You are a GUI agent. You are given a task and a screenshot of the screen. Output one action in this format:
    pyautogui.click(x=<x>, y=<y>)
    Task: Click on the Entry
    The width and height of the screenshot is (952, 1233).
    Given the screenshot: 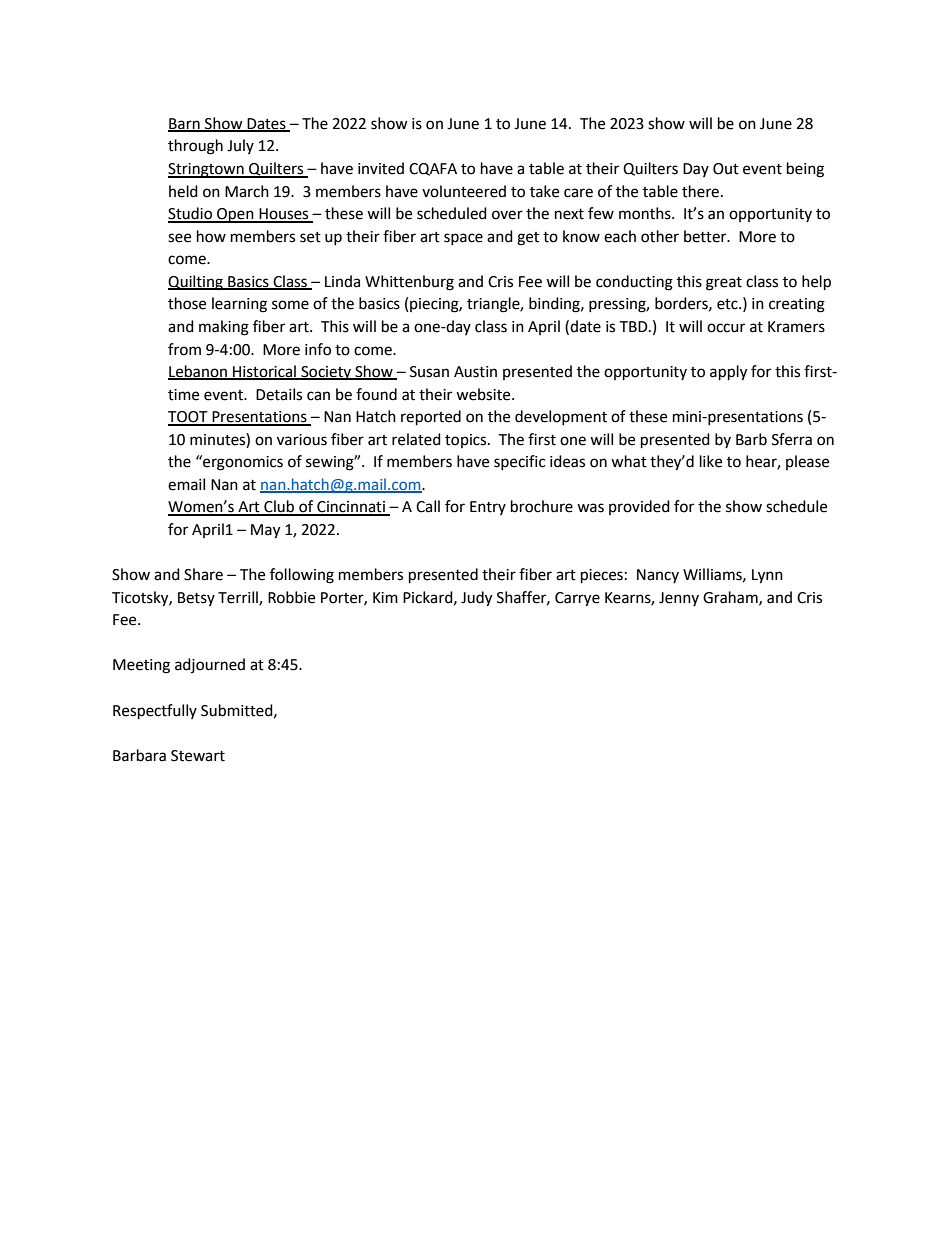 What is the action you would take?
    pyautogui.click(x=488, y=508)
